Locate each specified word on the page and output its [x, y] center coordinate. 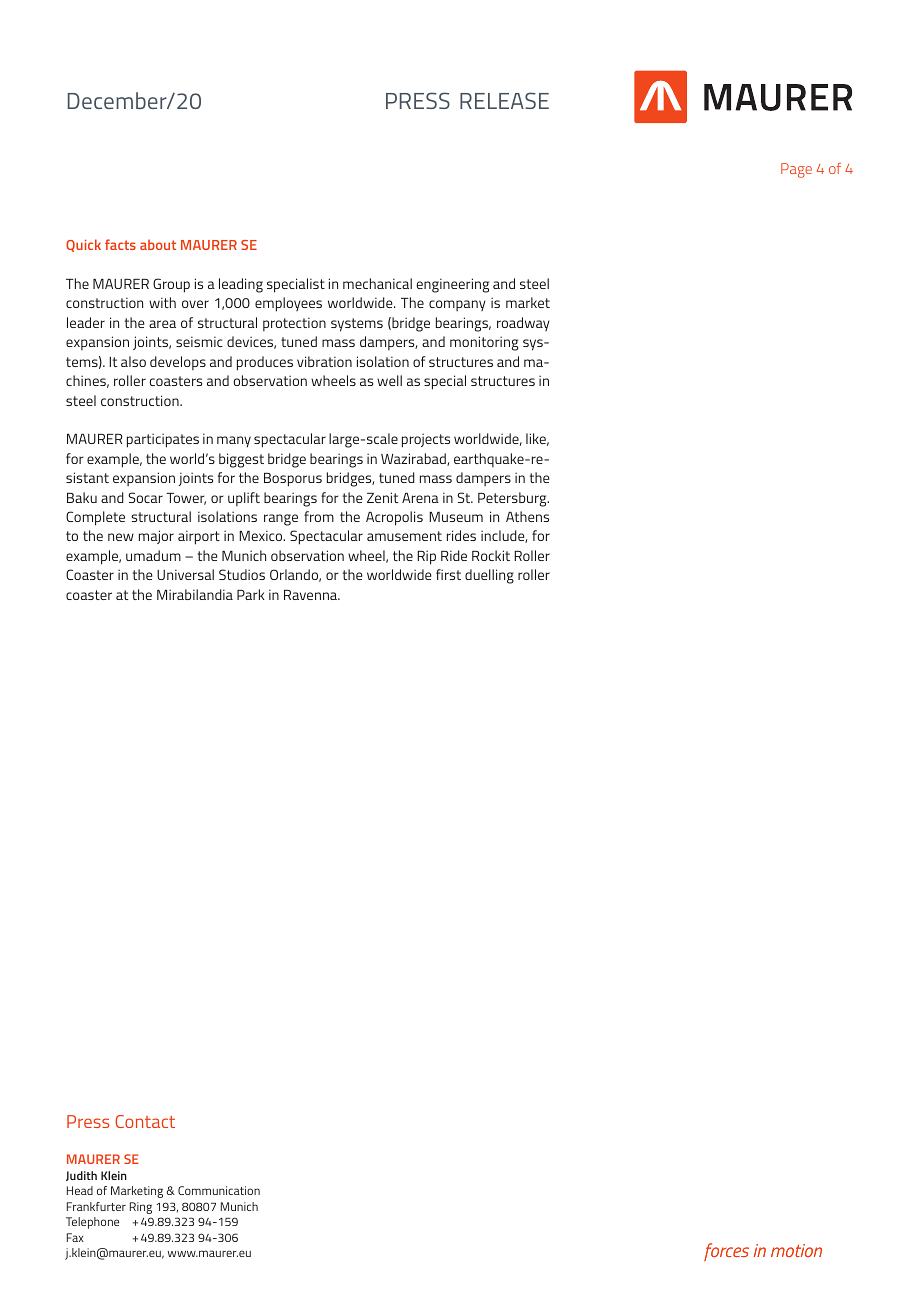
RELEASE [504, 100]
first [448, 574]
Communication [219, 1190]
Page [796, 170]
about [158, 244]
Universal [185, 574]
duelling [489, 576]
